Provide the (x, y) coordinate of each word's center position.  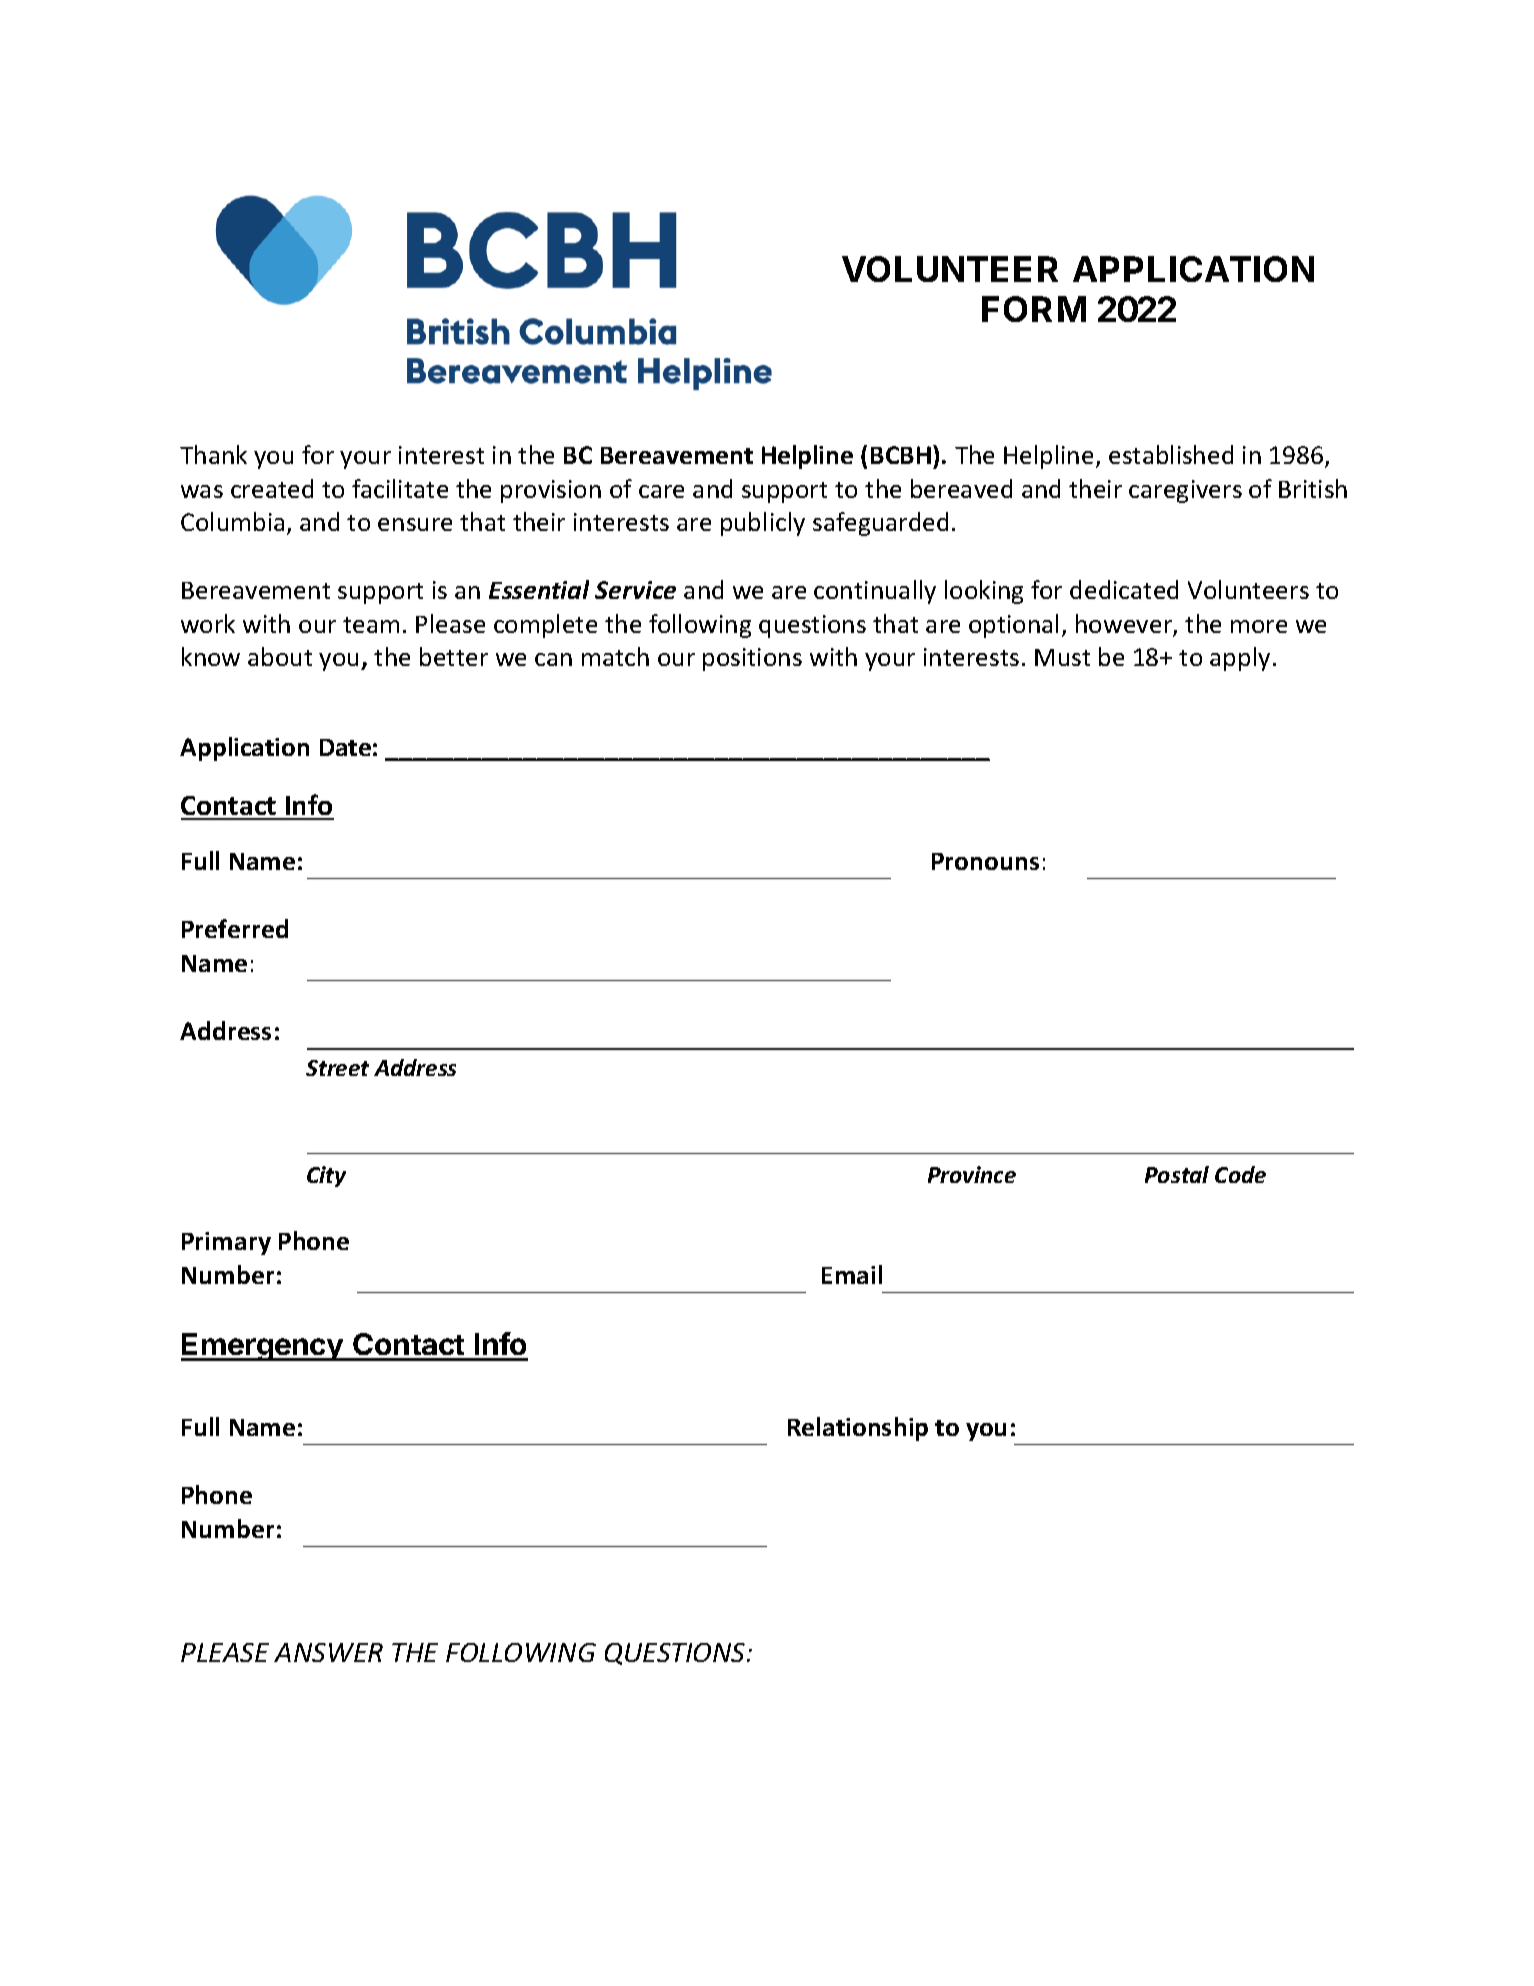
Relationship (858, 1429)
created (272, 488)
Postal (1177, 1174)
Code (1240, 1174)
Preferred (235, 928)
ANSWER (328, 1652)
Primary (226, 1243)
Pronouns (985, 861)
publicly (763, 524)
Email (852, 1274)
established (1171, 454)
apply (1240, 659)
